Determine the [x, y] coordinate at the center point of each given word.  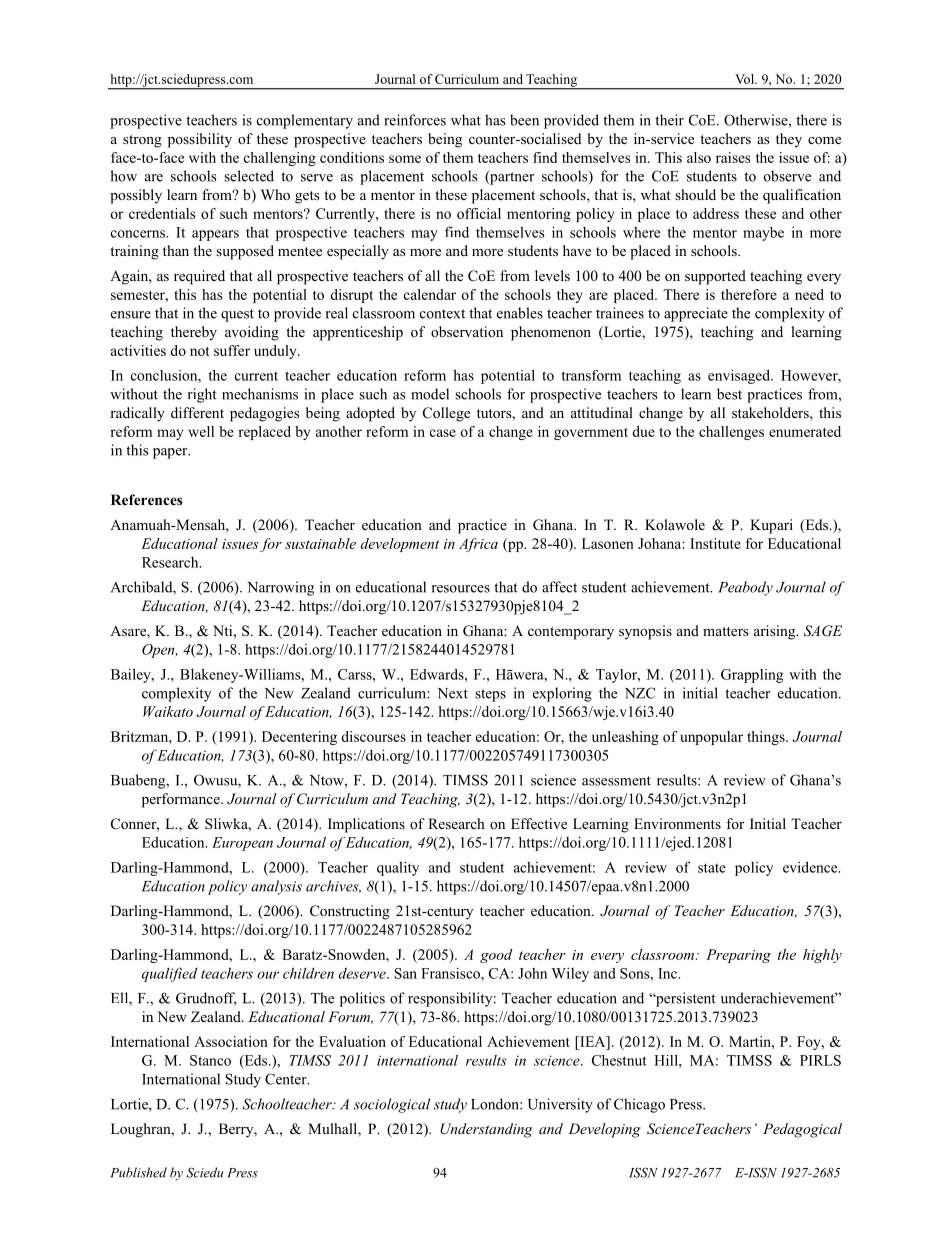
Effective [539, 823]
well [201, 431]
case [443, 433]
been [524, 120]
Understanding [486, 1130]
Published [138, 1172]
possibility [200, 140]
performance [182, 800]
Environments [677, 823]
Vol [745, 79]
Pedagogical [802, 1130]
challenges [731, 433]
